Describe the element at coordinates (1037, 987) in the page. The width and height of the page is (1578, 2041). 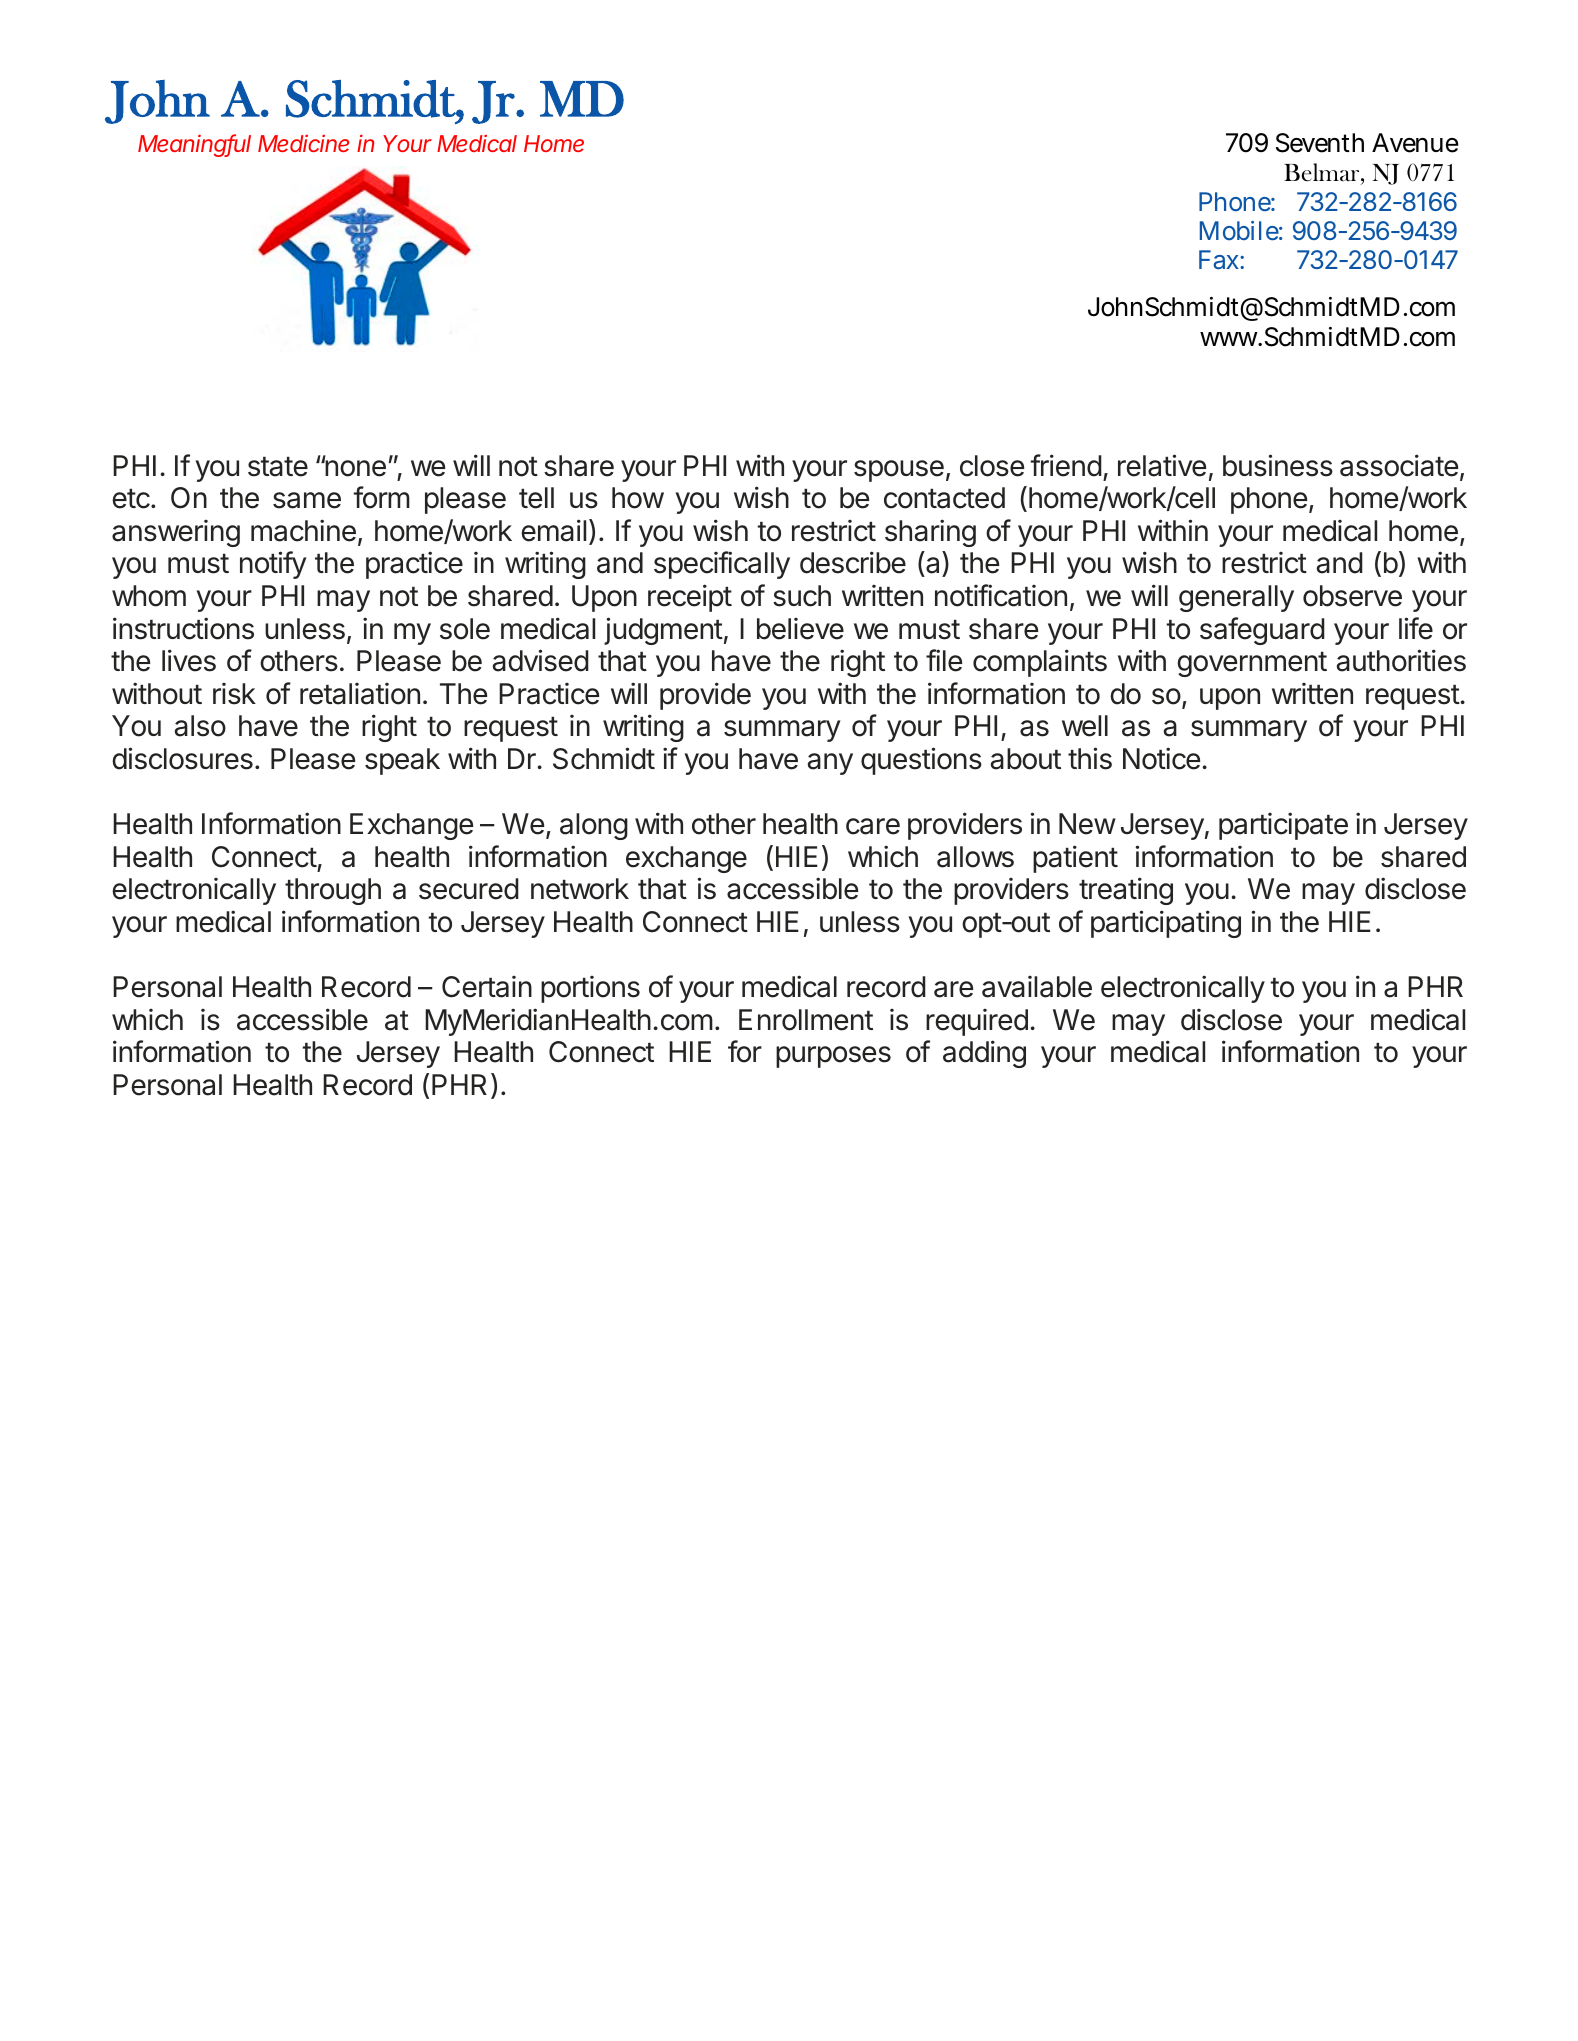
I see `available` at that location.
